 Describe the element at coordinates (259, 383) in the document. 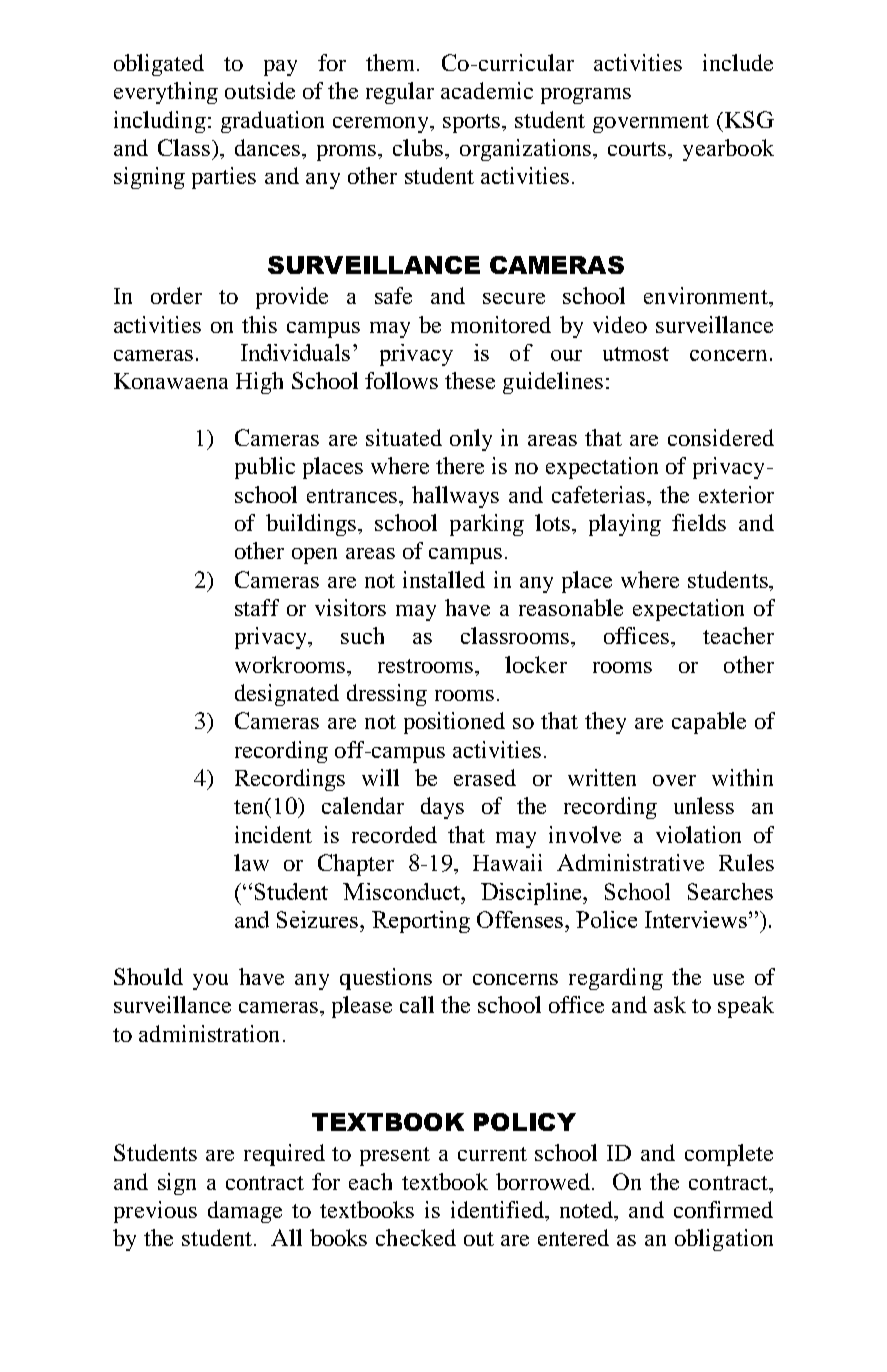

I see `High` at that location.
